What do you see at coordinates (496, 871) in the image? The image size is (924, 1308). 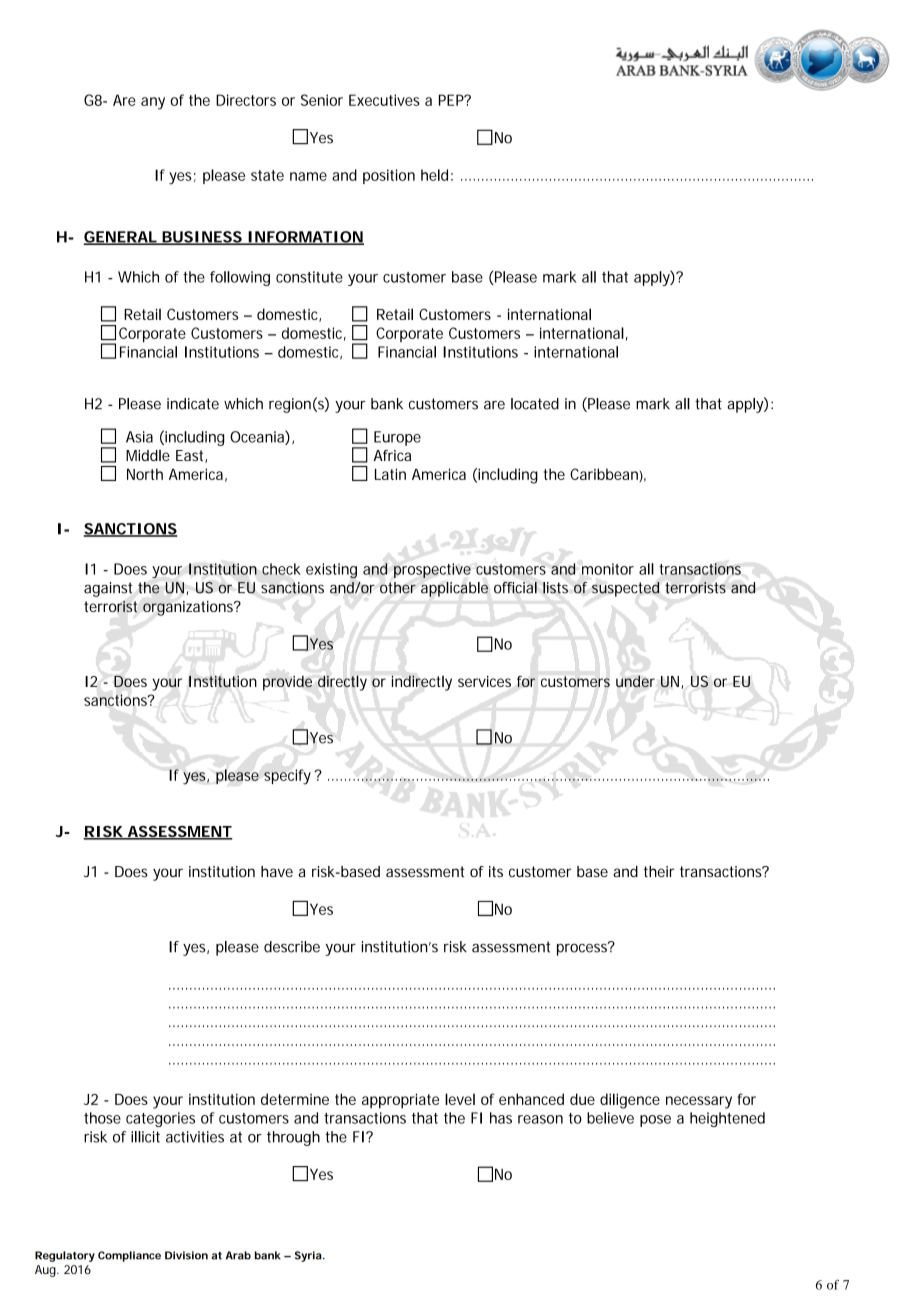 I see `its` at bounding box center [496, 871].
